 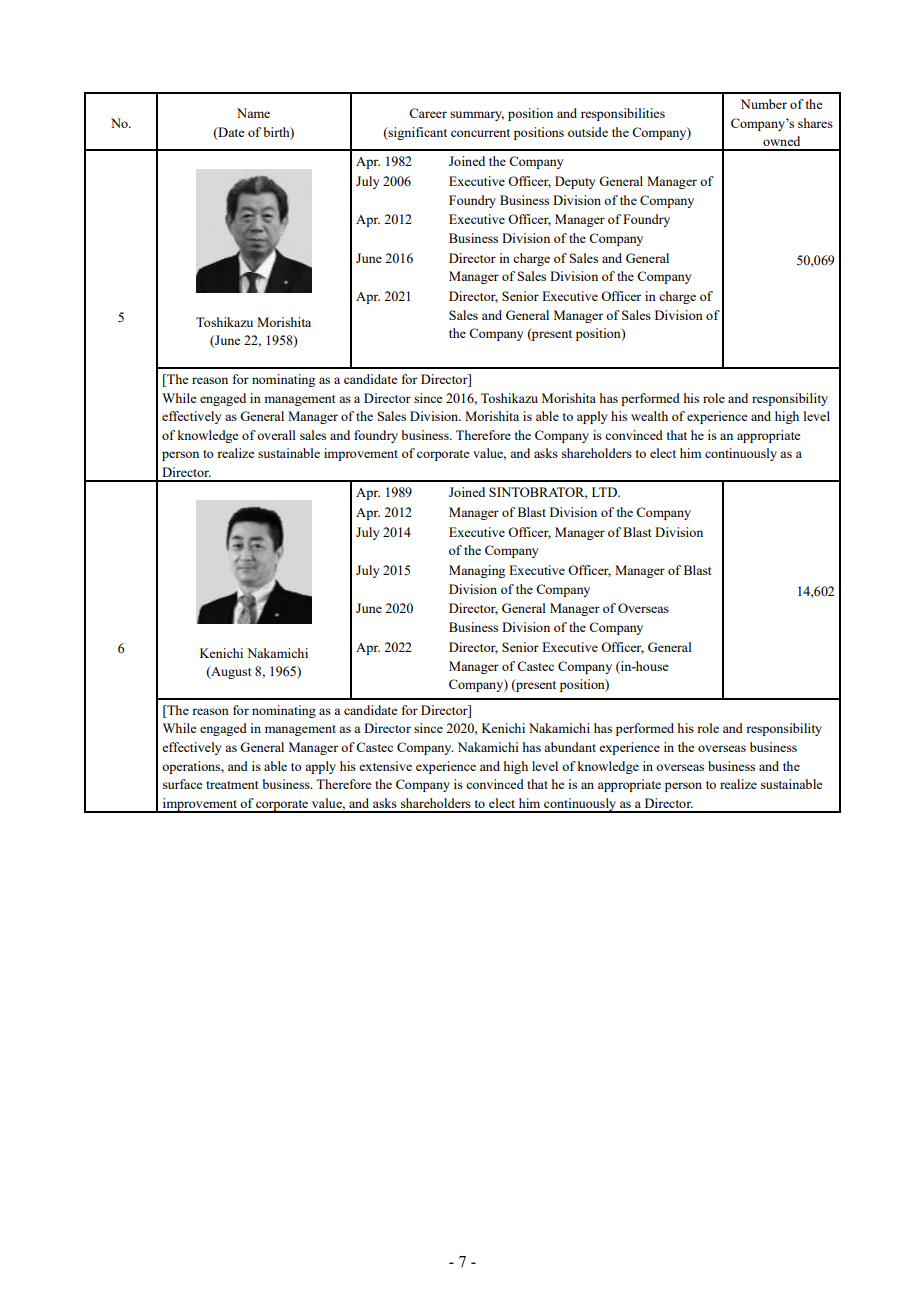 I want to click on wealth, so click(x=649, y=416).
